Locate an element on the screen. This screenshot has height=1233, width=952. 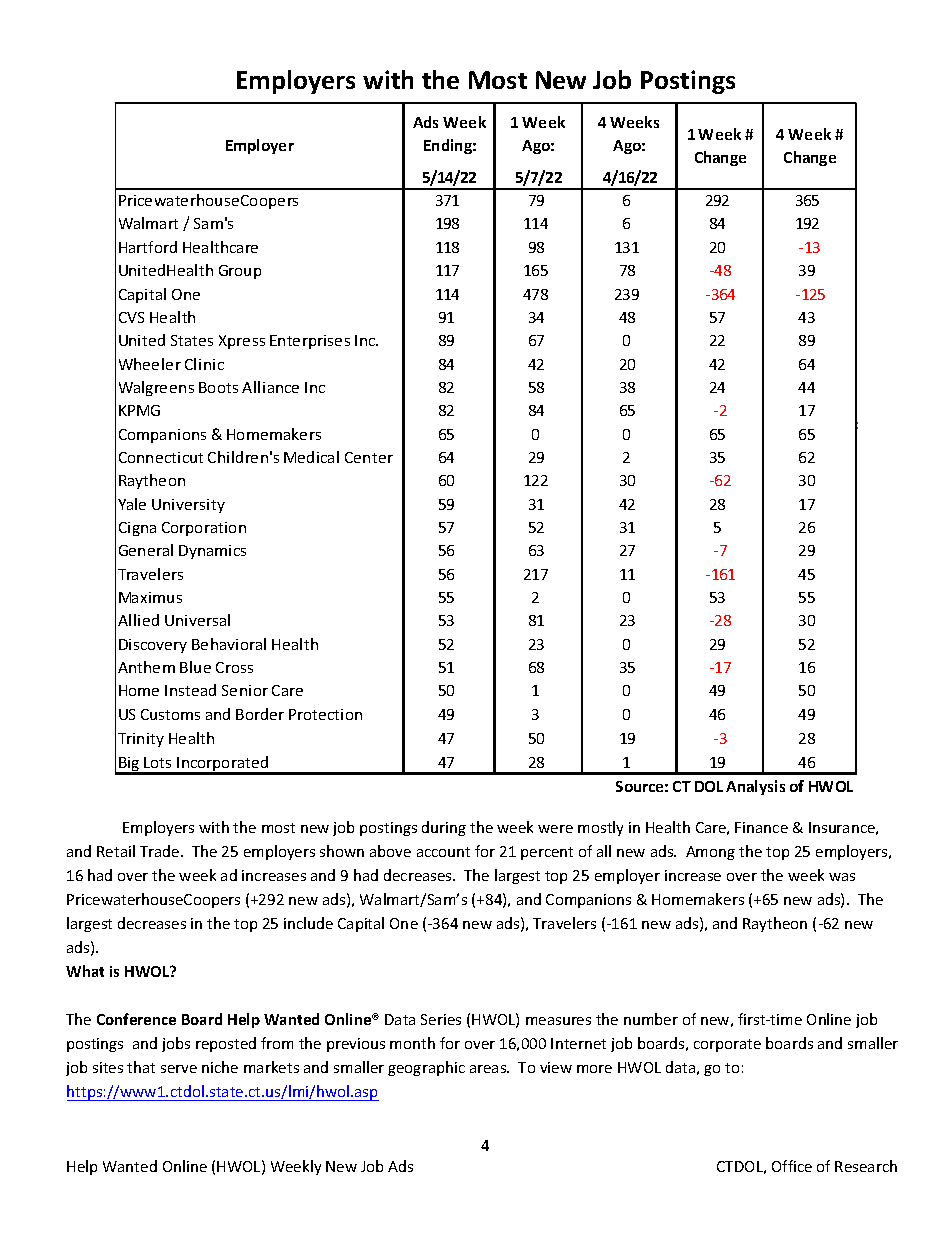
serve is located at coordinates (179, 1069).
